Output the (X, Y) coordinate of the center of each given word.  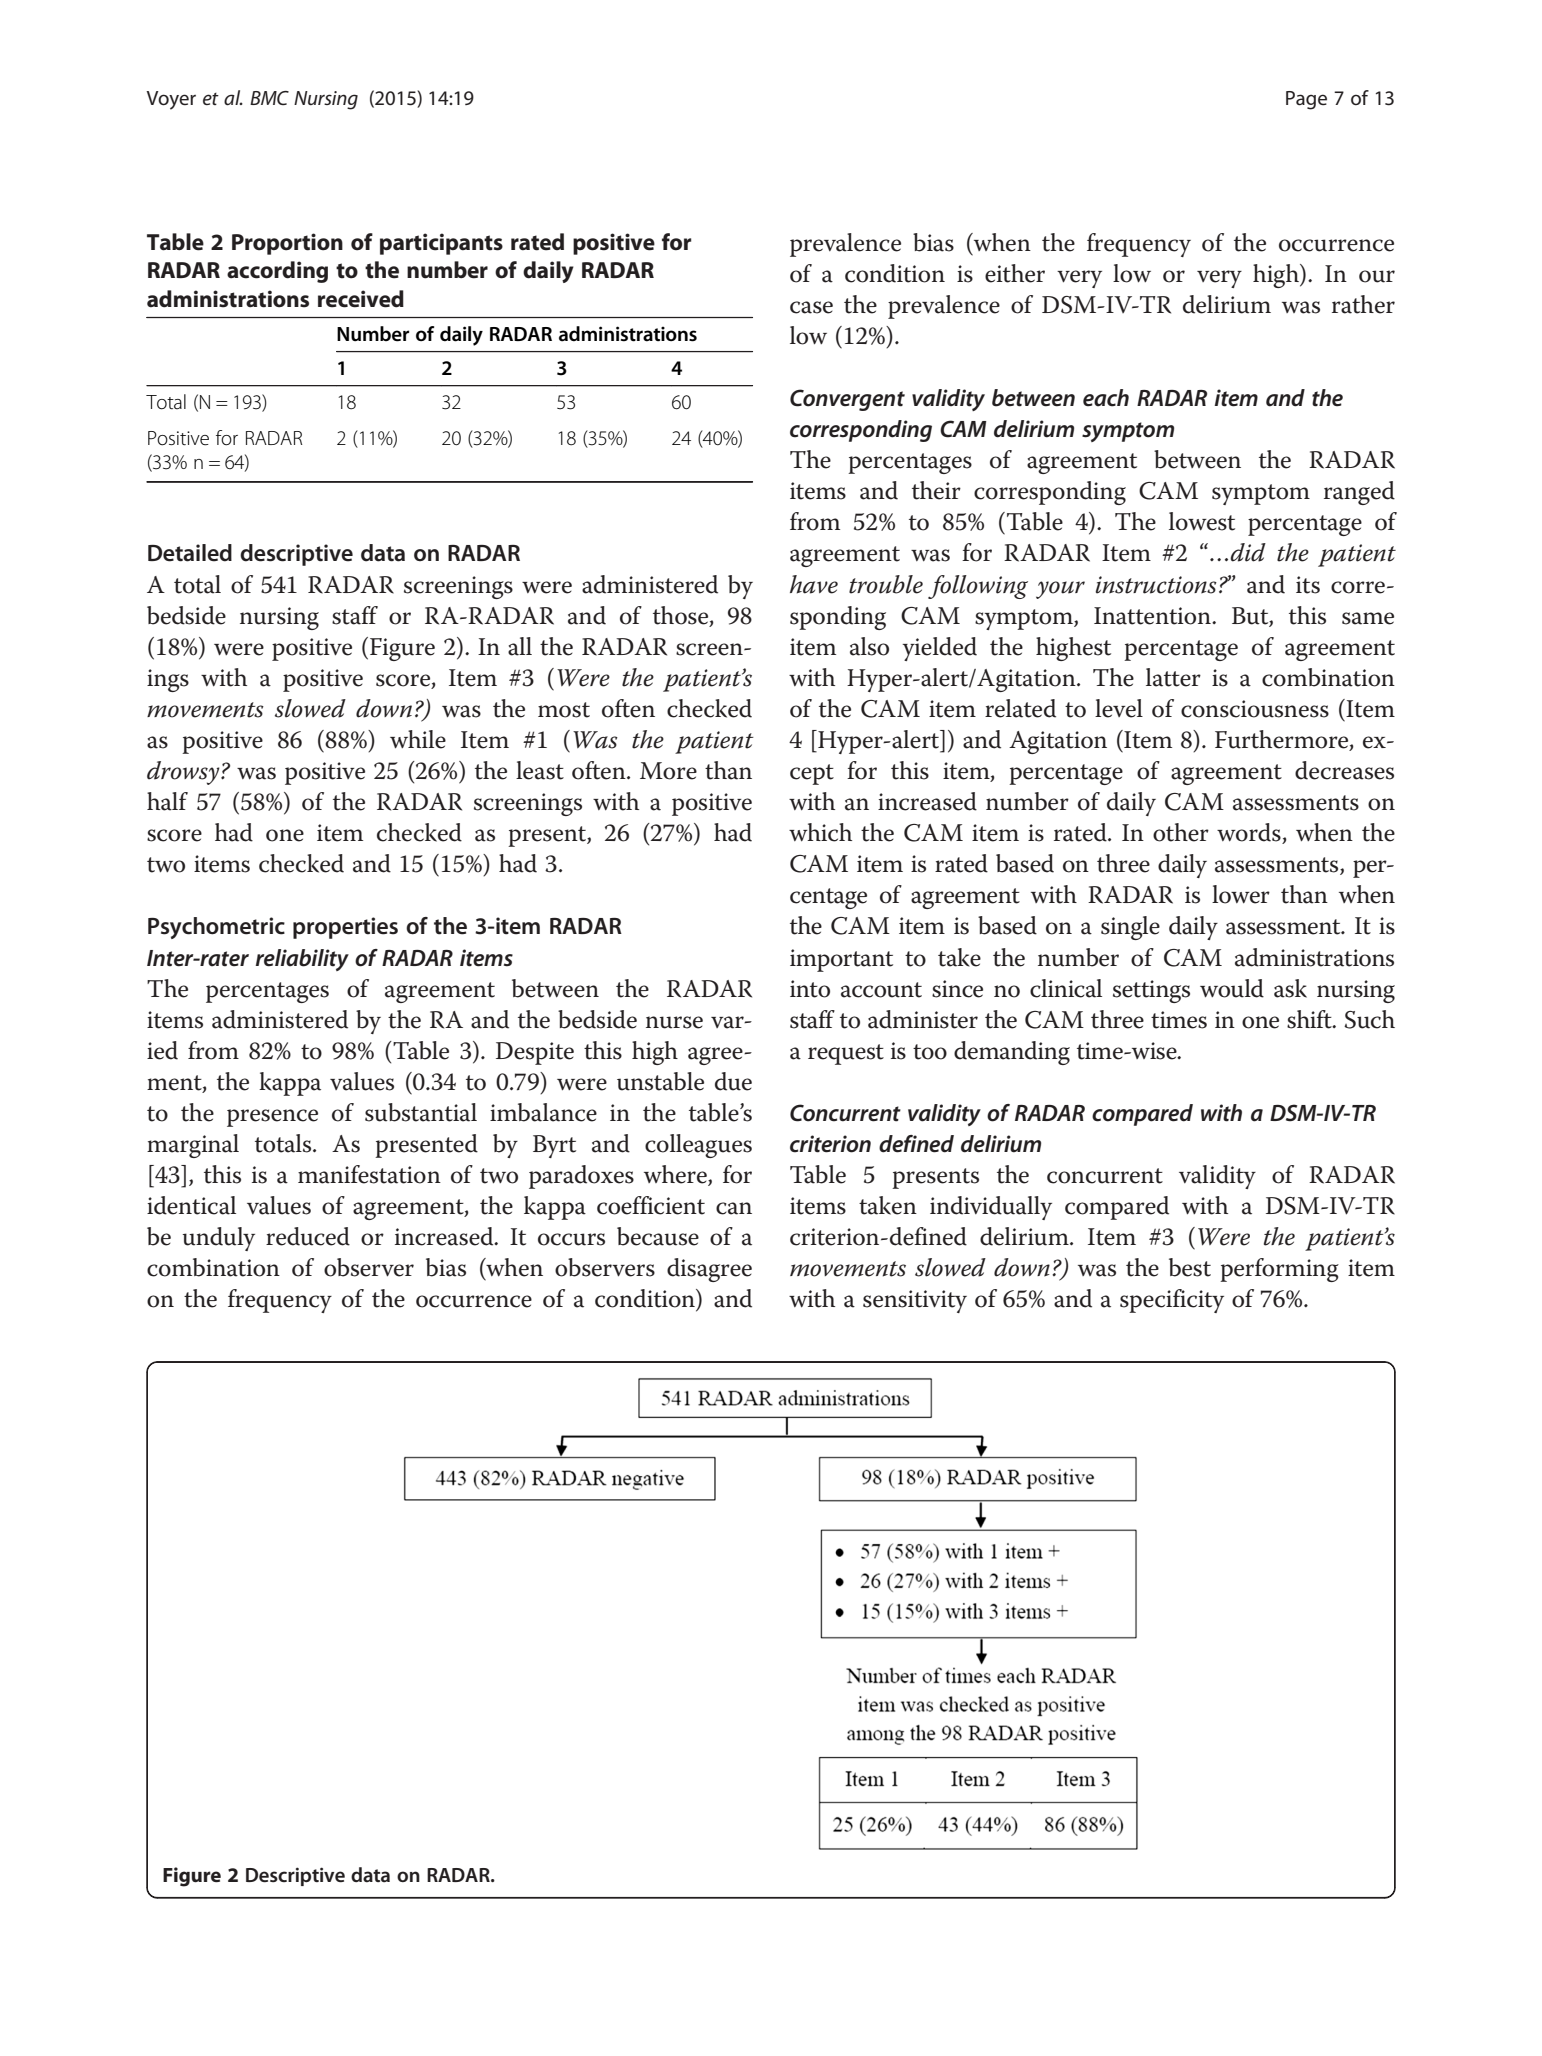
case (811, 307)
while (418, 739)
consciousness (1255, 709)
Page (1306, 100)
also (869, 646)
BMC (269, 98)
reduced (308, 1236)
